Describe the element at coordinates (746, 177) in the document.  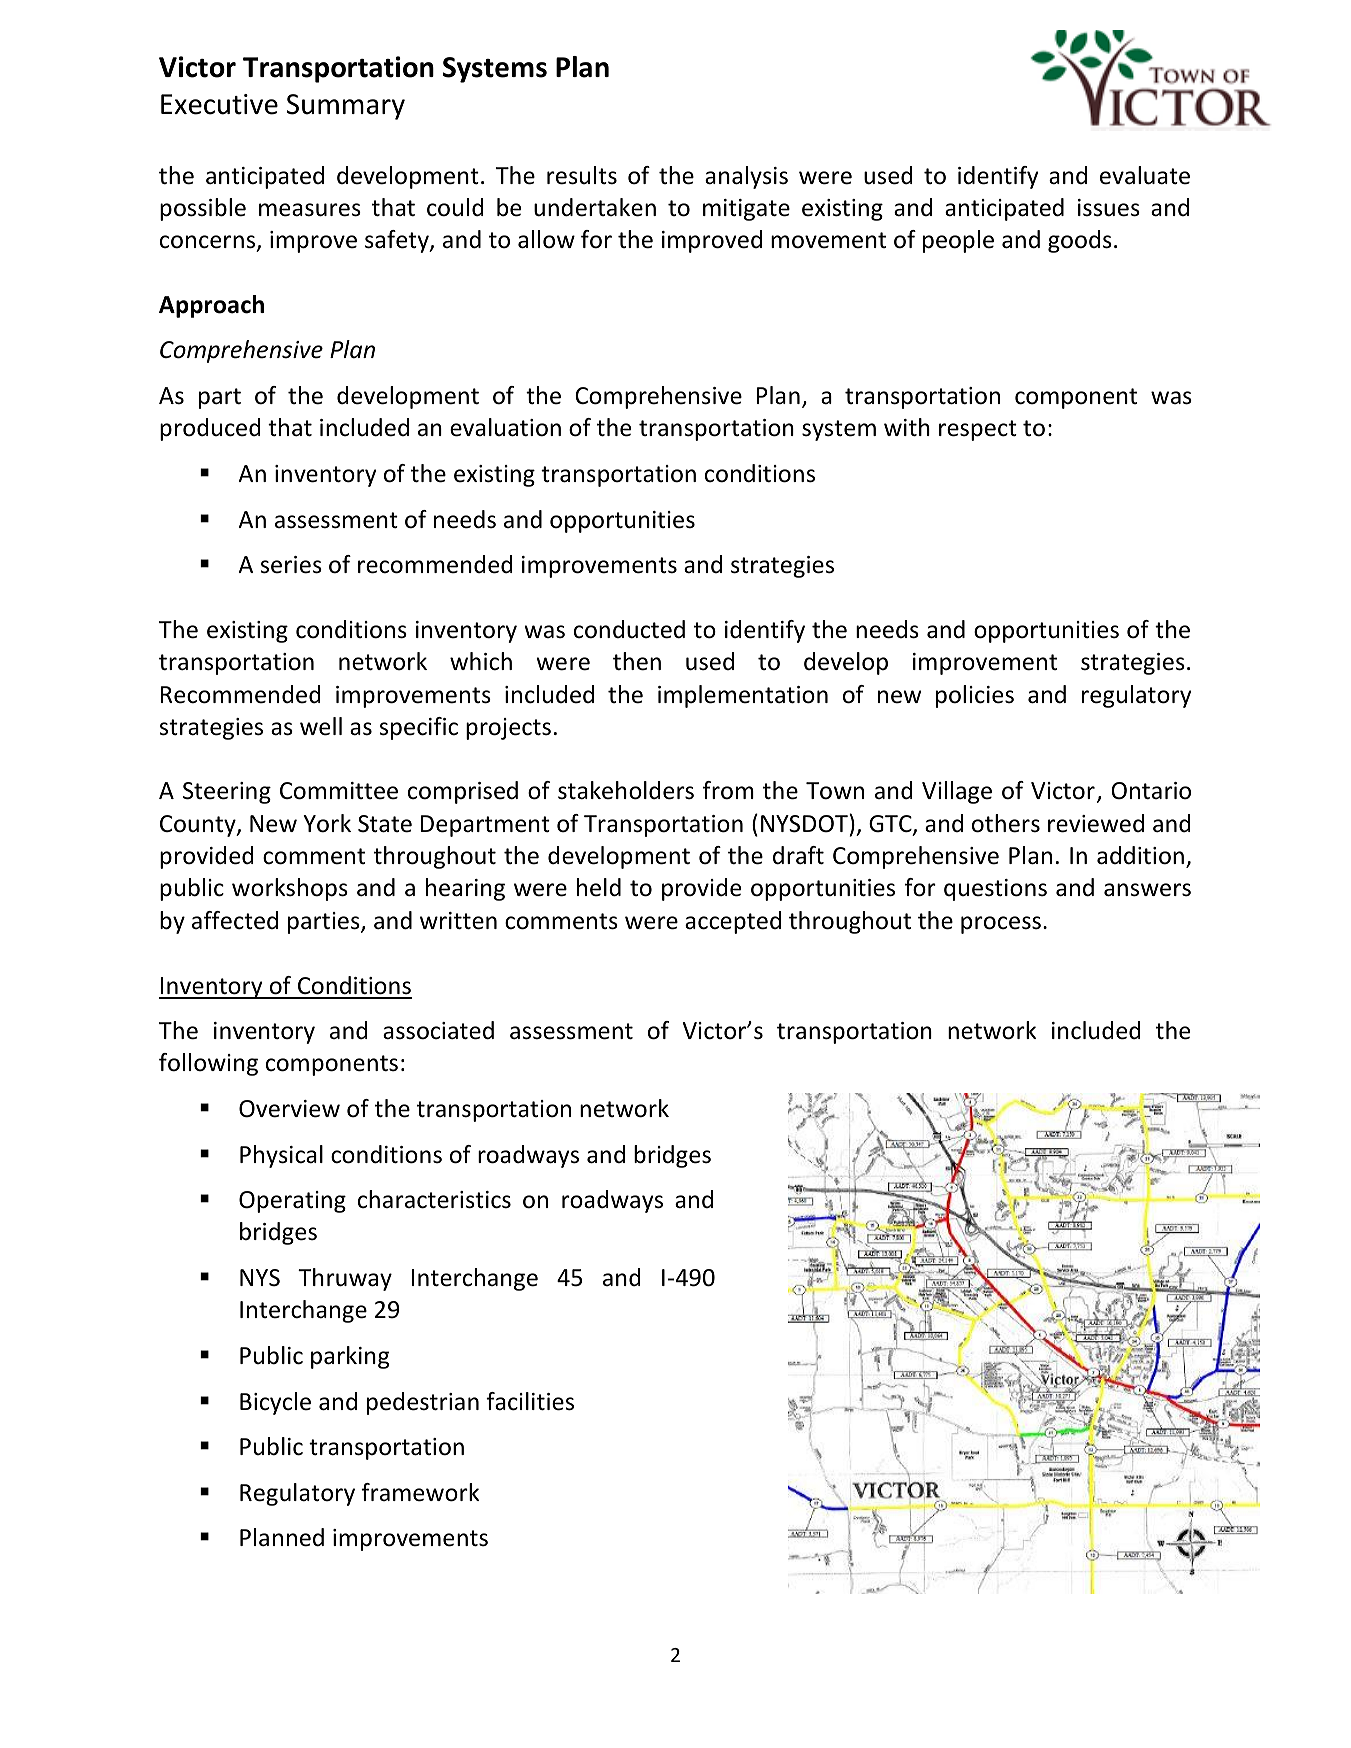
I see `analysis` at that location.
